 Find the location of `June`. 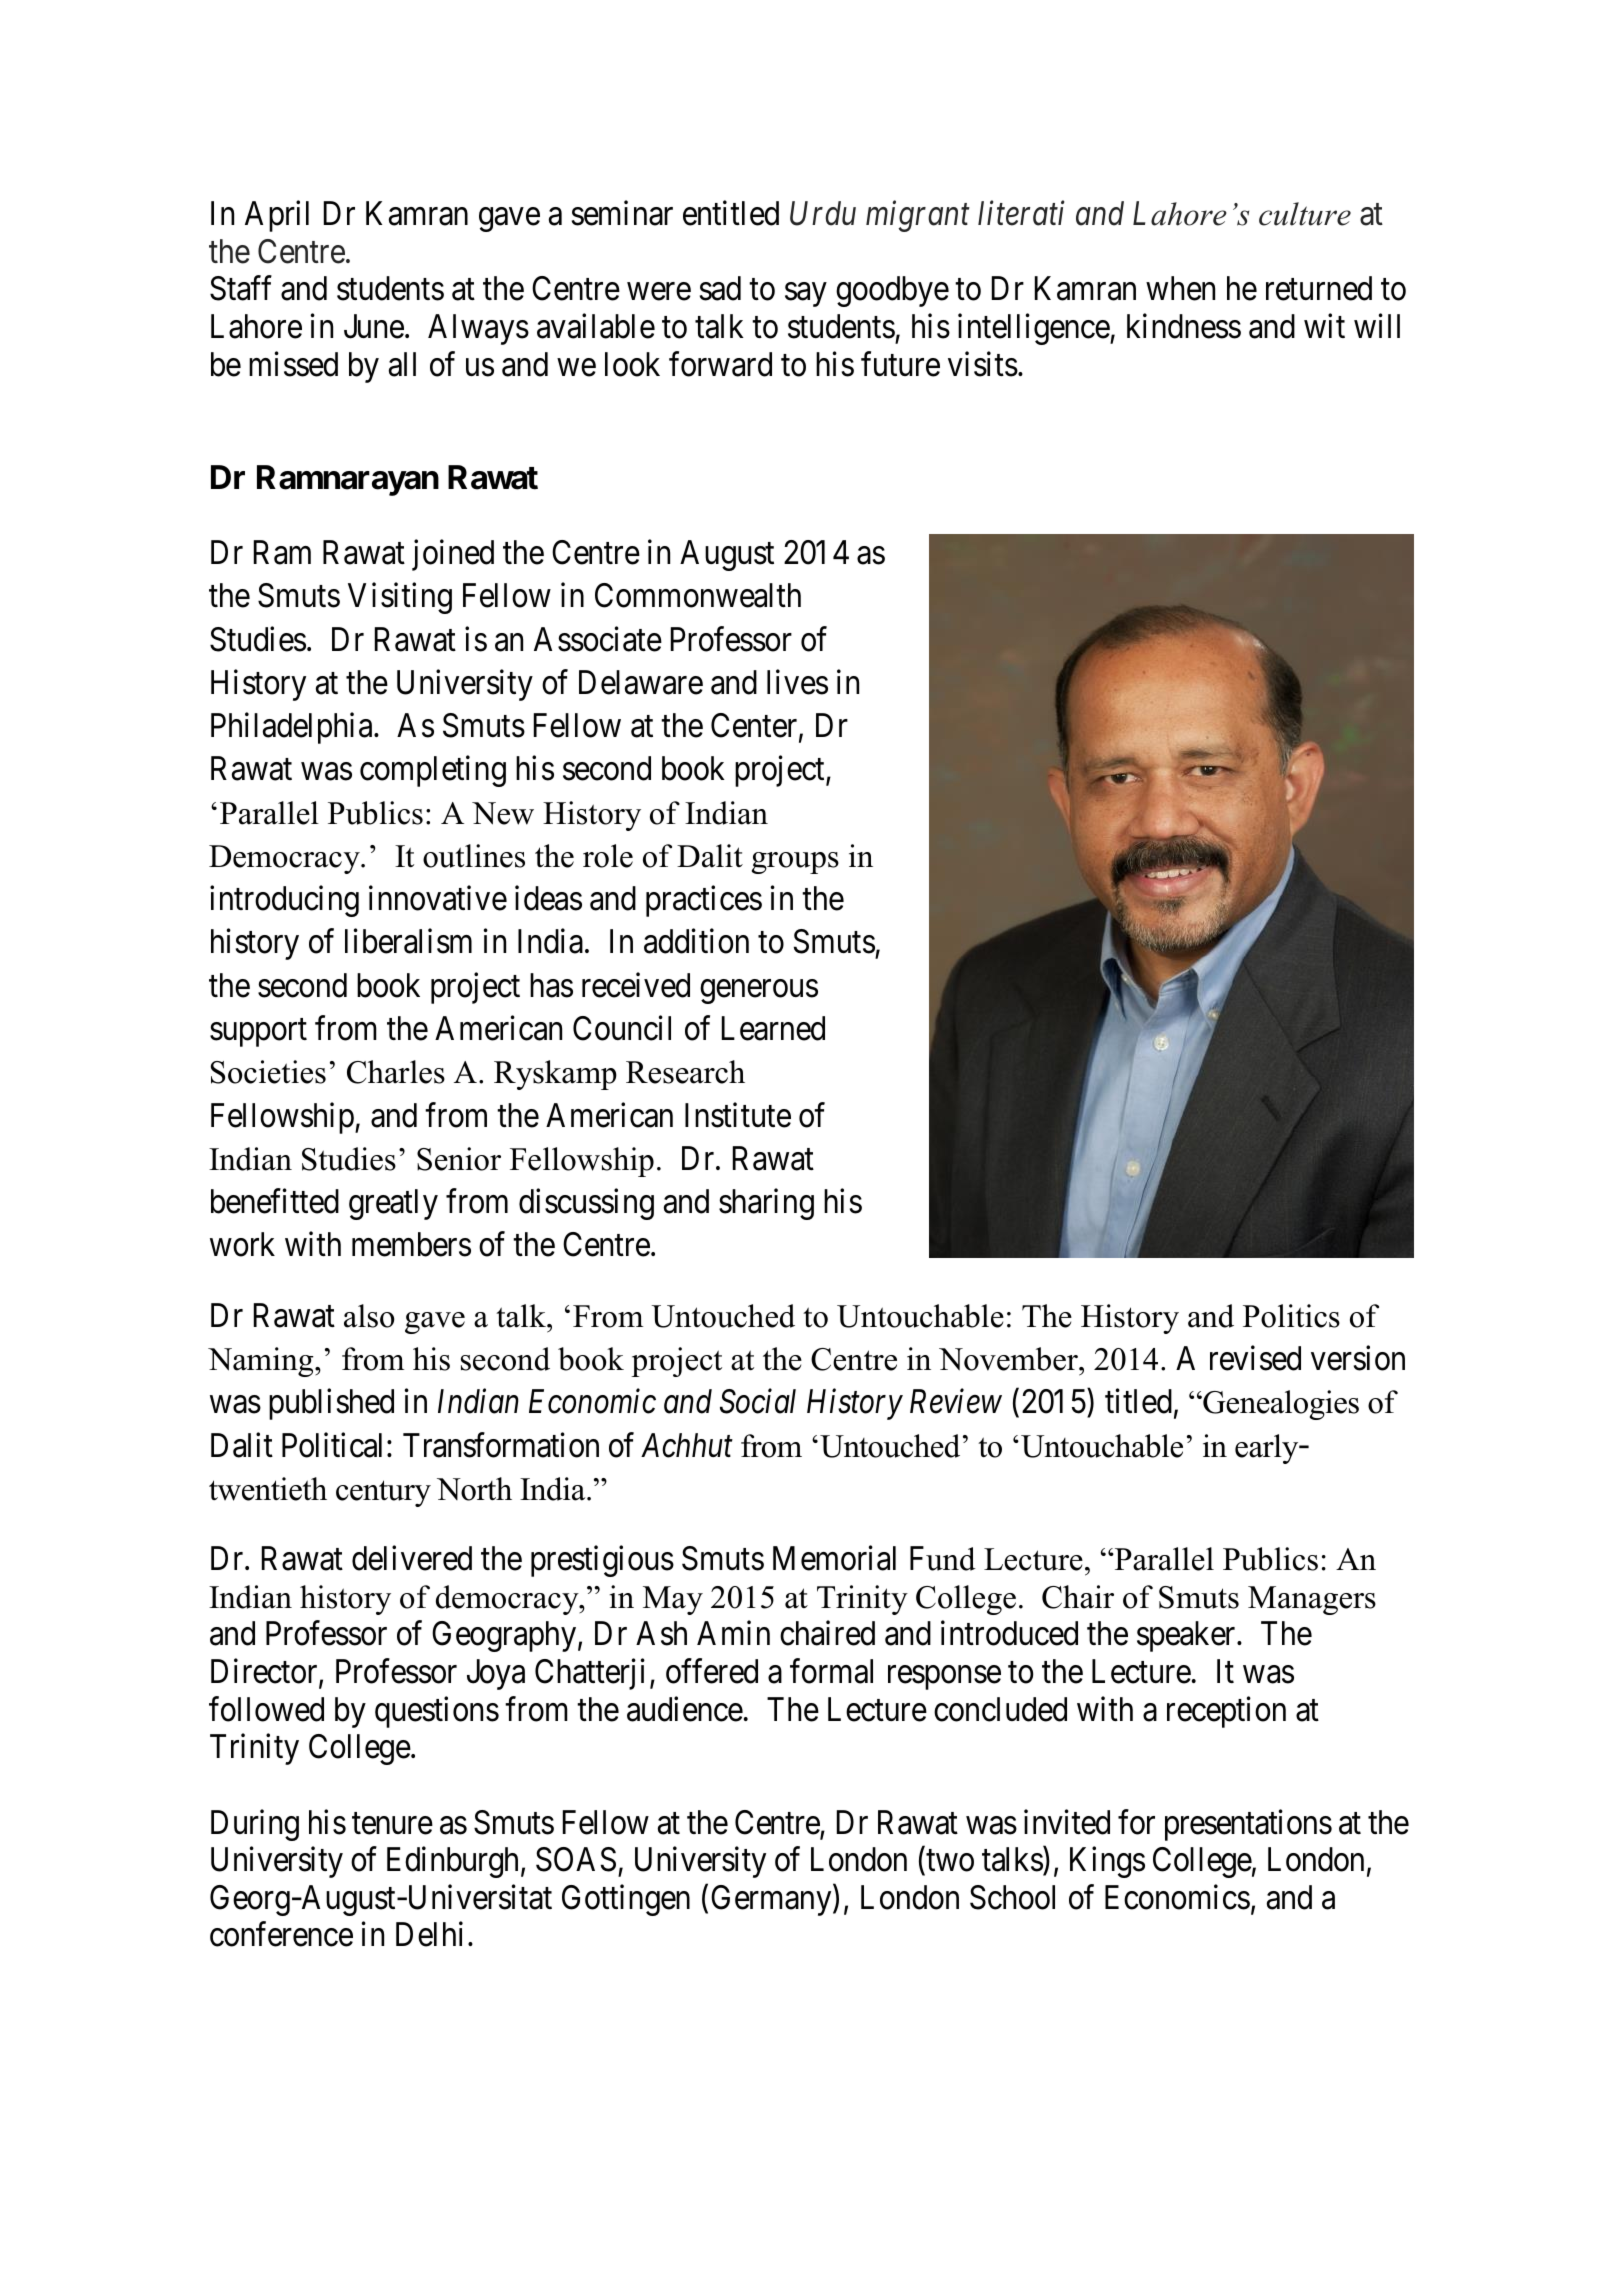

June is located at coordinates (374, 326).
